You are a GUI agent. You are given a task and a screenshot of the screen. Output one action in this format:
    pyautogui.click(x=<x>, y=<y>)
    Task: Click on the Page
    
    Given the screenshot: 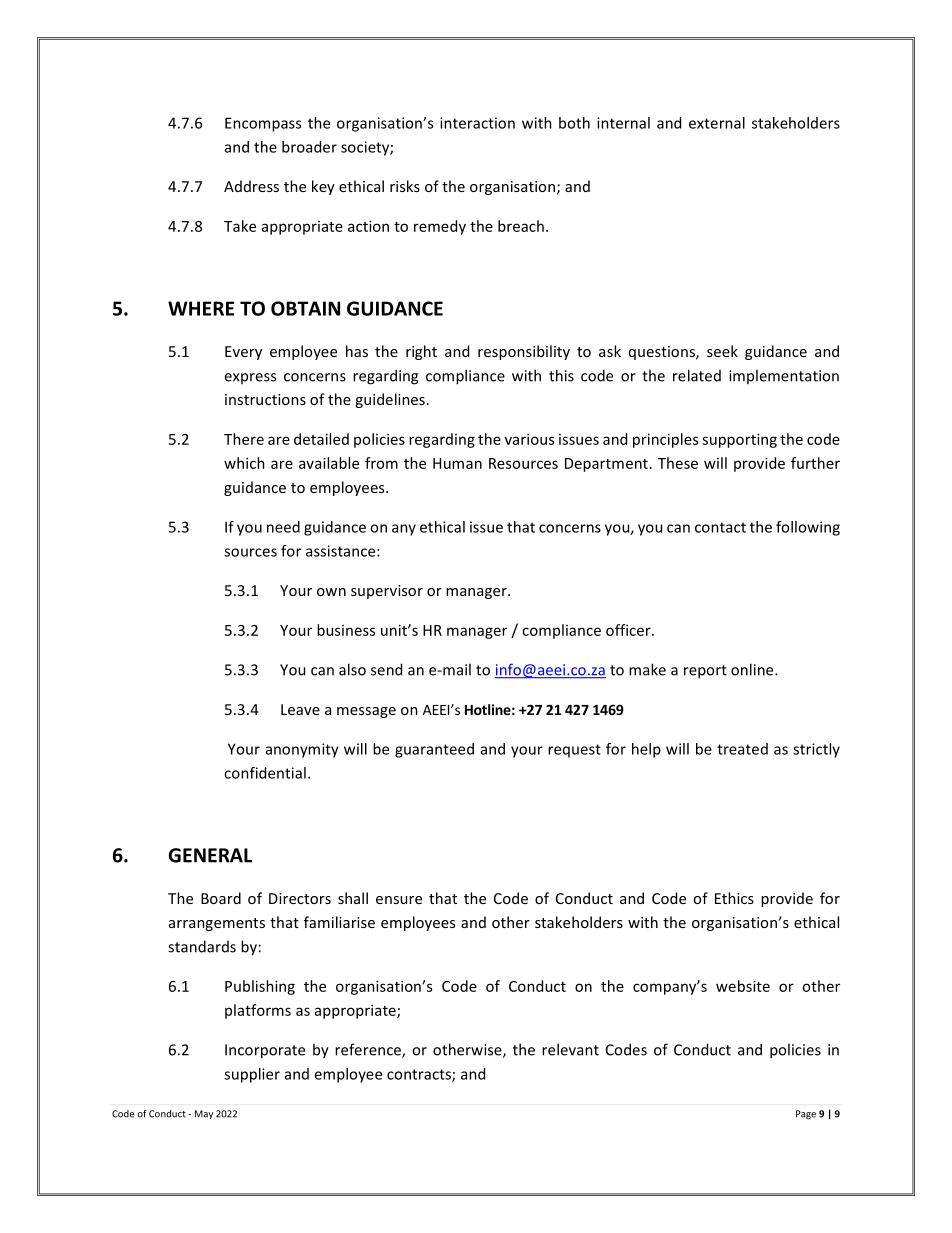 What is the action you would take?
    pyautogui.click(x=806, y=1114)
